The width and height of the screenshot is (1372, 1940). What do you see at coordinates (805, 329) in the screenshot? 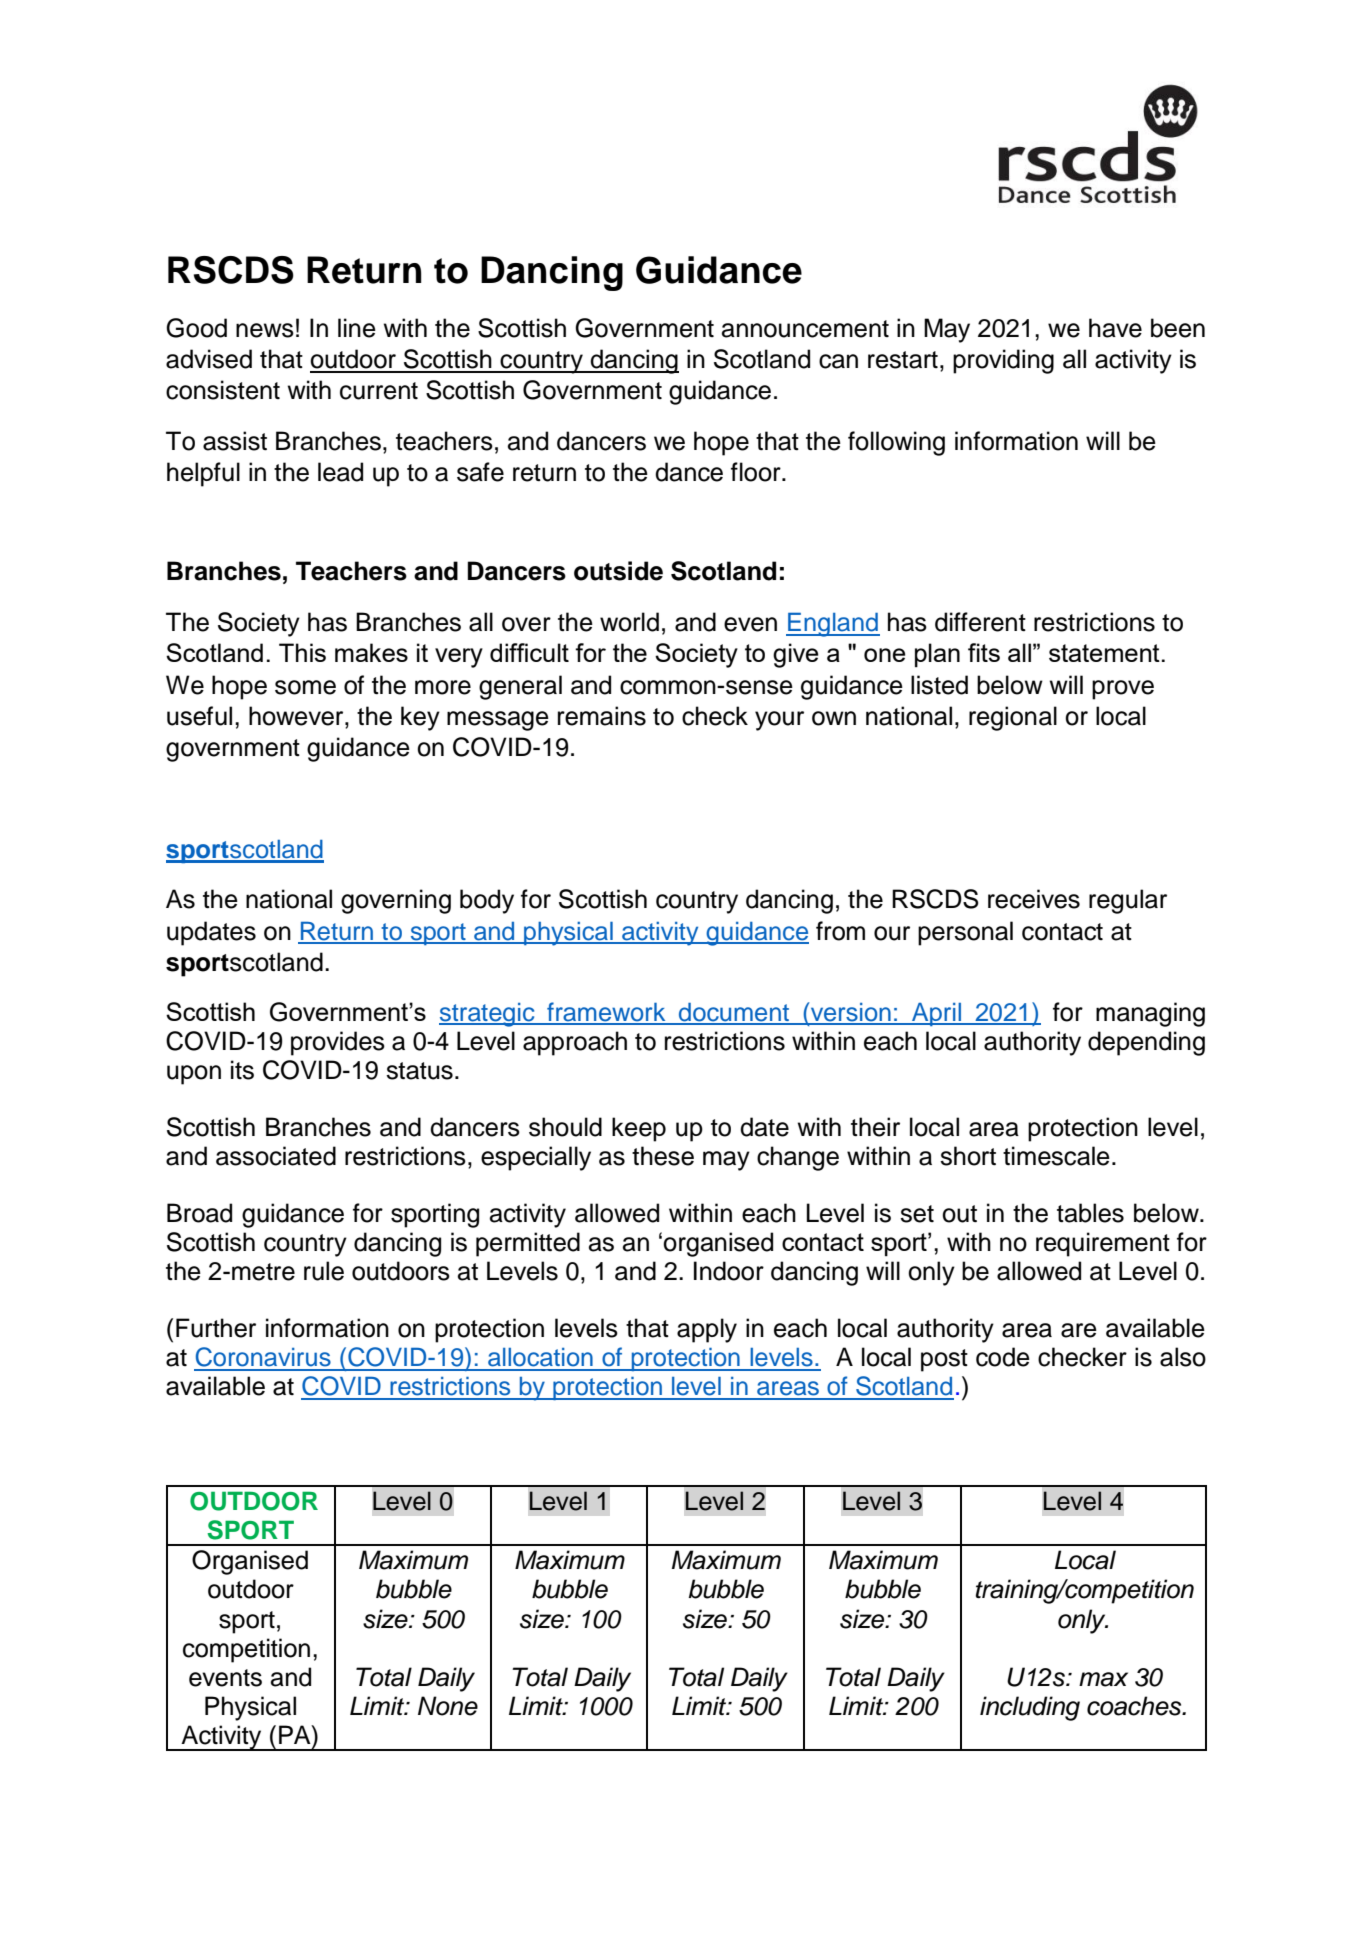
I see `announcement` at bounding box center [805, 329].
